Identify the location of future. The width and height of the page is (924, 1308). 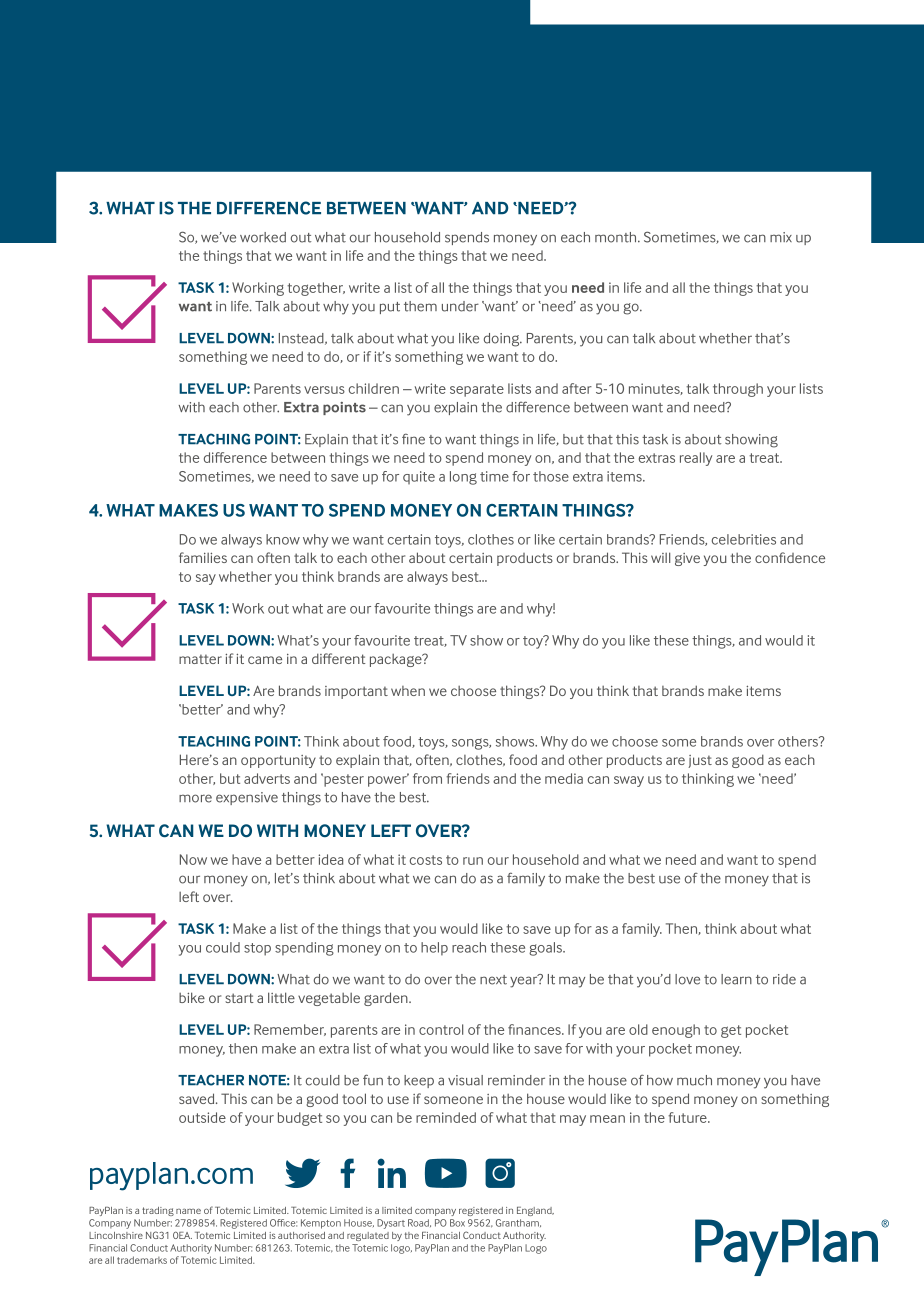
(688, 1117).
